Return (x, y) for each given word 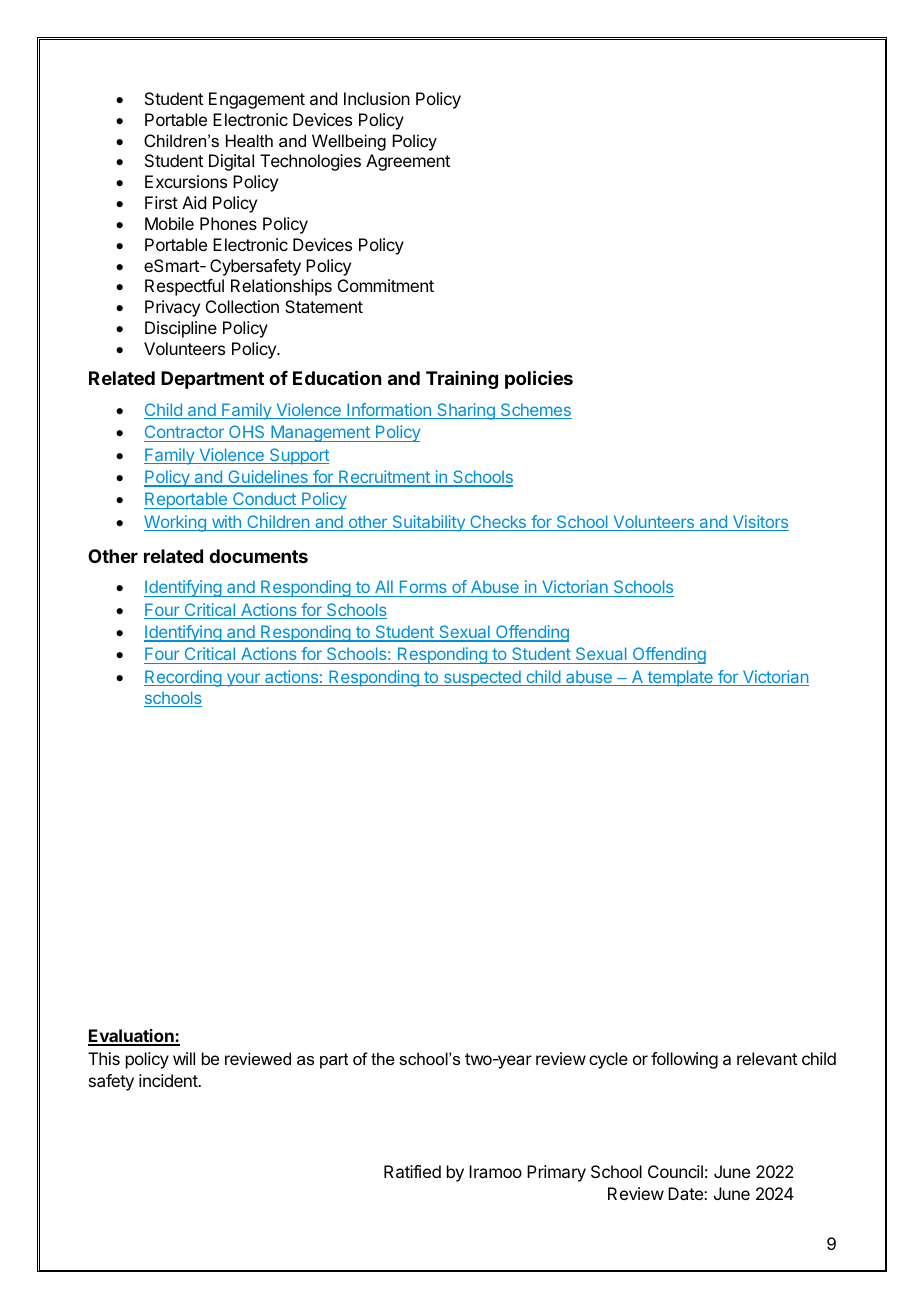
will (184, 1058)
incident (169, 1080)
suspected (482, 678)
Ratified (412, 1171)
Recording (183, 678)
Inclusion (377, 98)
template (680, 678)
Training (462, 379)
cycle (608, 1060)
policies (539, 379)
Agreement (408, 162)
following (684, 1060)
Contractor (184, 431)
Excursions (186, 181)
